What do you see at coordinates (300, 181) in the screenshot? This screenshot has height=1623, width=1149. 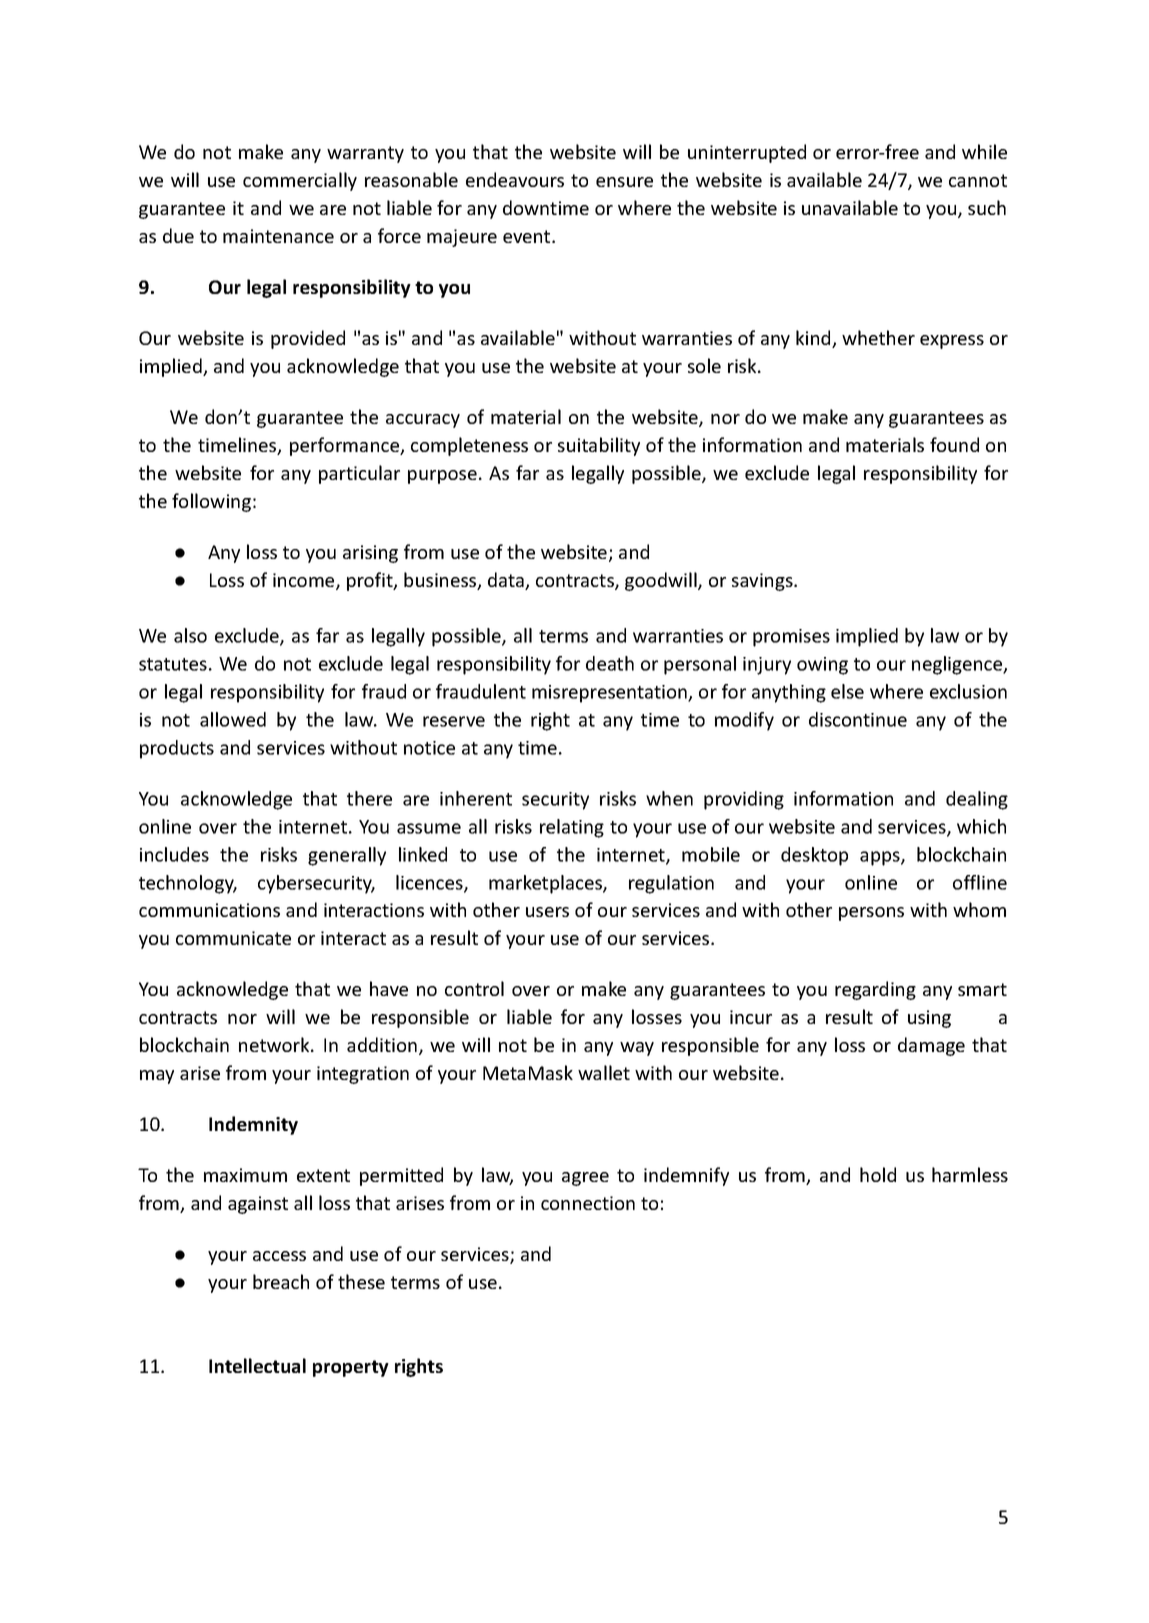 I see `commercially` at bounding box center [300, 181].
